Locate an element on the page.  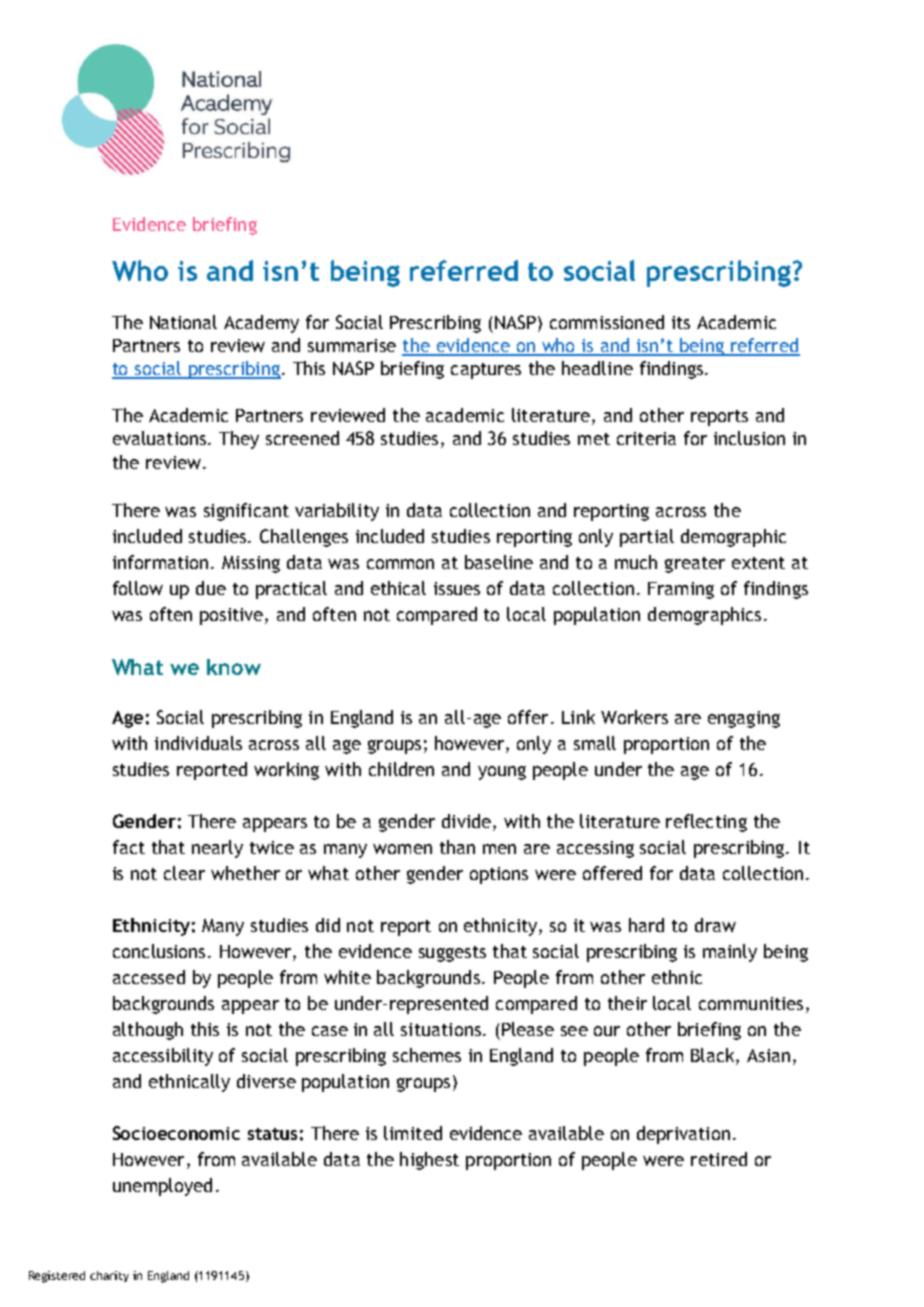
children is located at coordinates (401, 769).
